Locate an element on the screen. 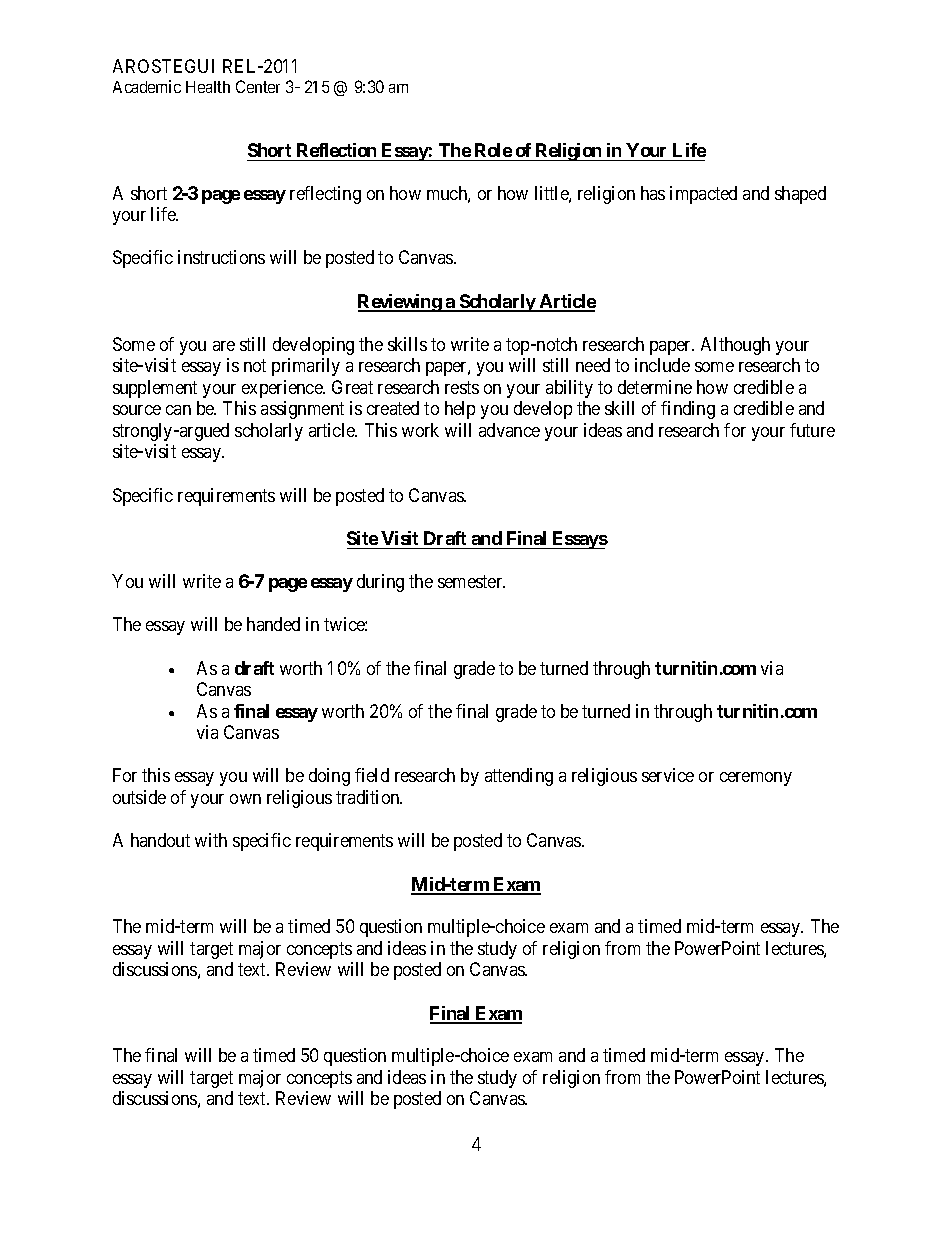 The width and height of the screenshot is (952, 1233). future is located at coordinates (812, 430).
